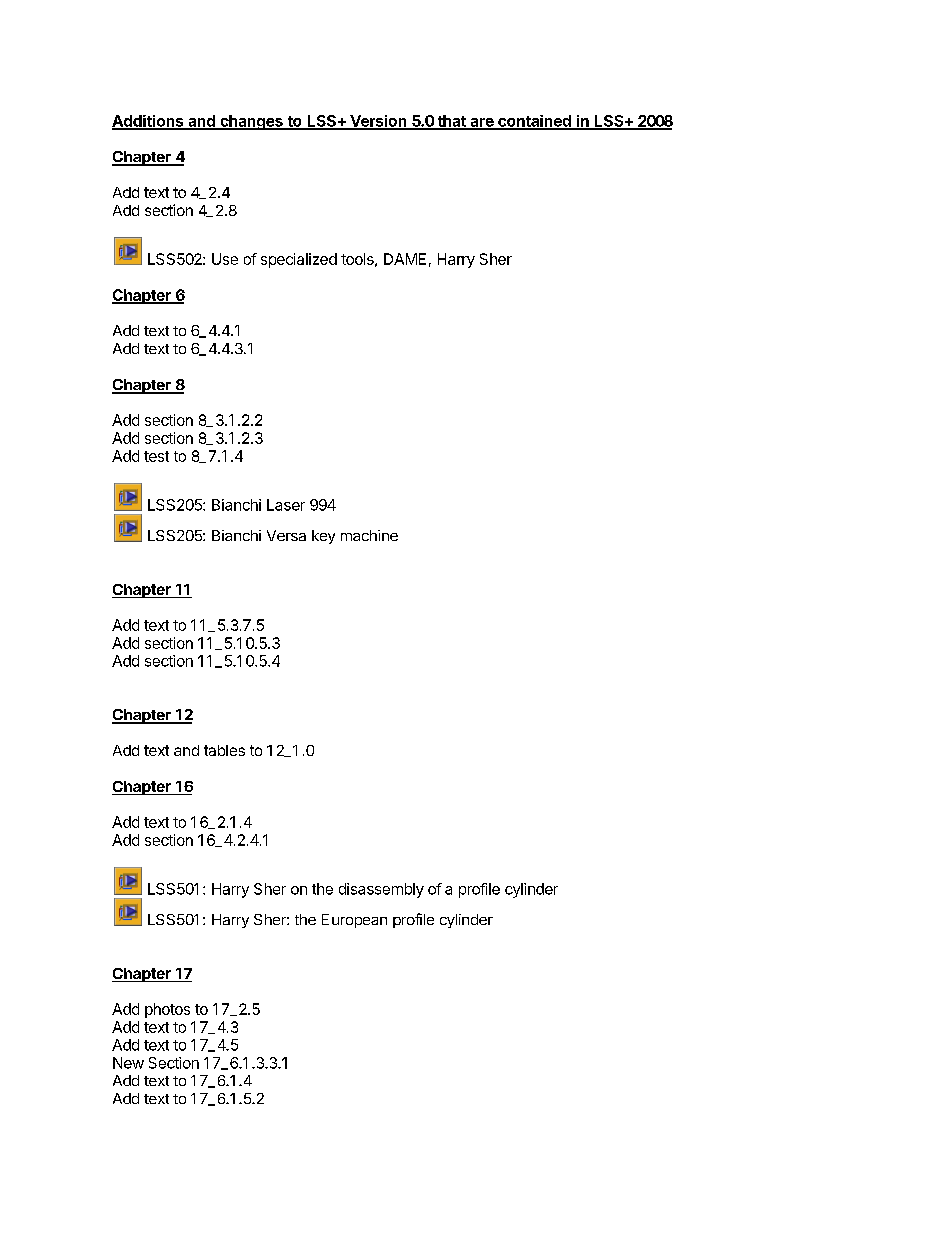  What do you see at coordinates (378, 122) in the screenshot?
I see `Version` at bounding box center [378, 122].
